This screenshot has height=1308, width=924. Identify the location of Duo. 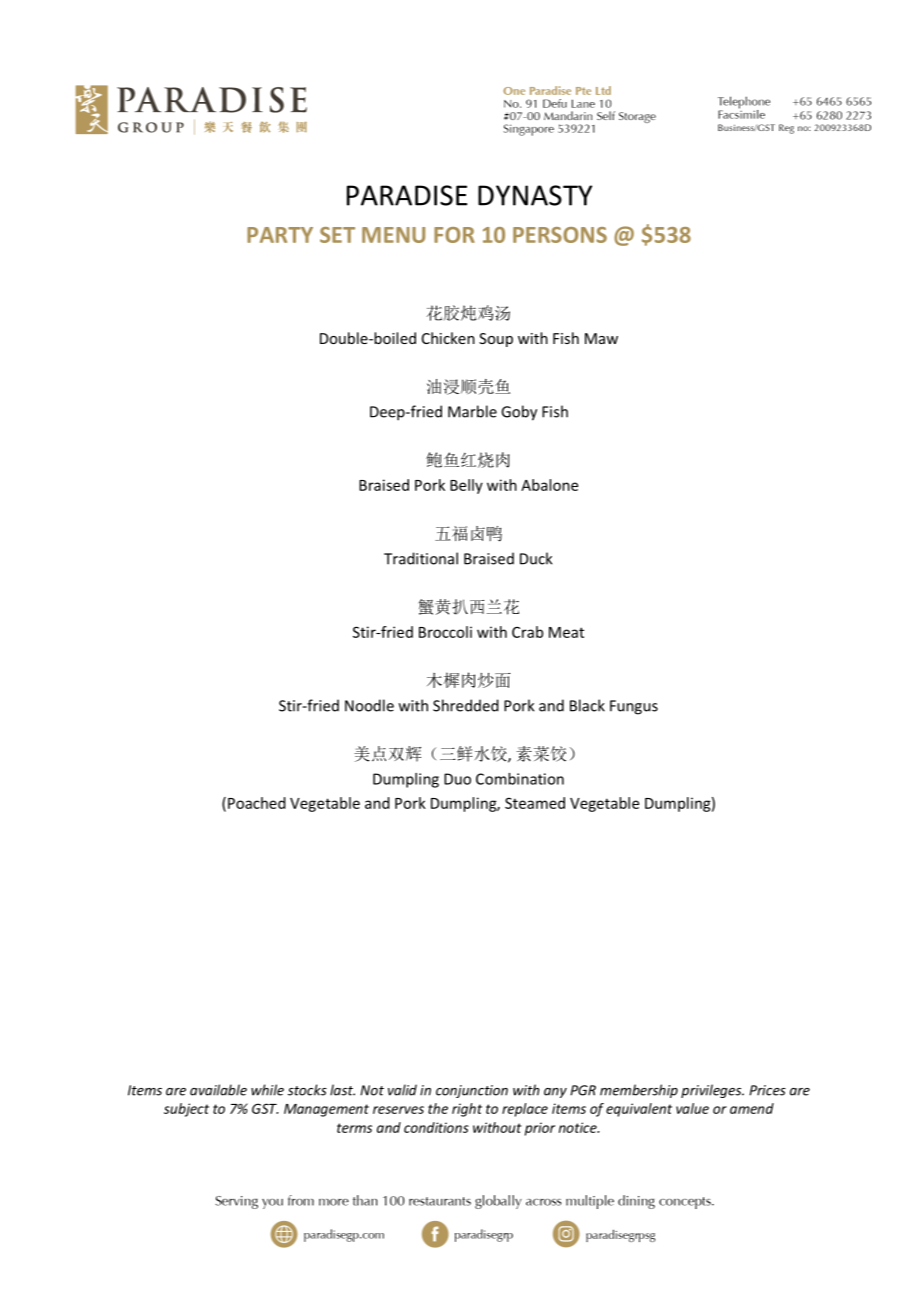
(457, 779).
